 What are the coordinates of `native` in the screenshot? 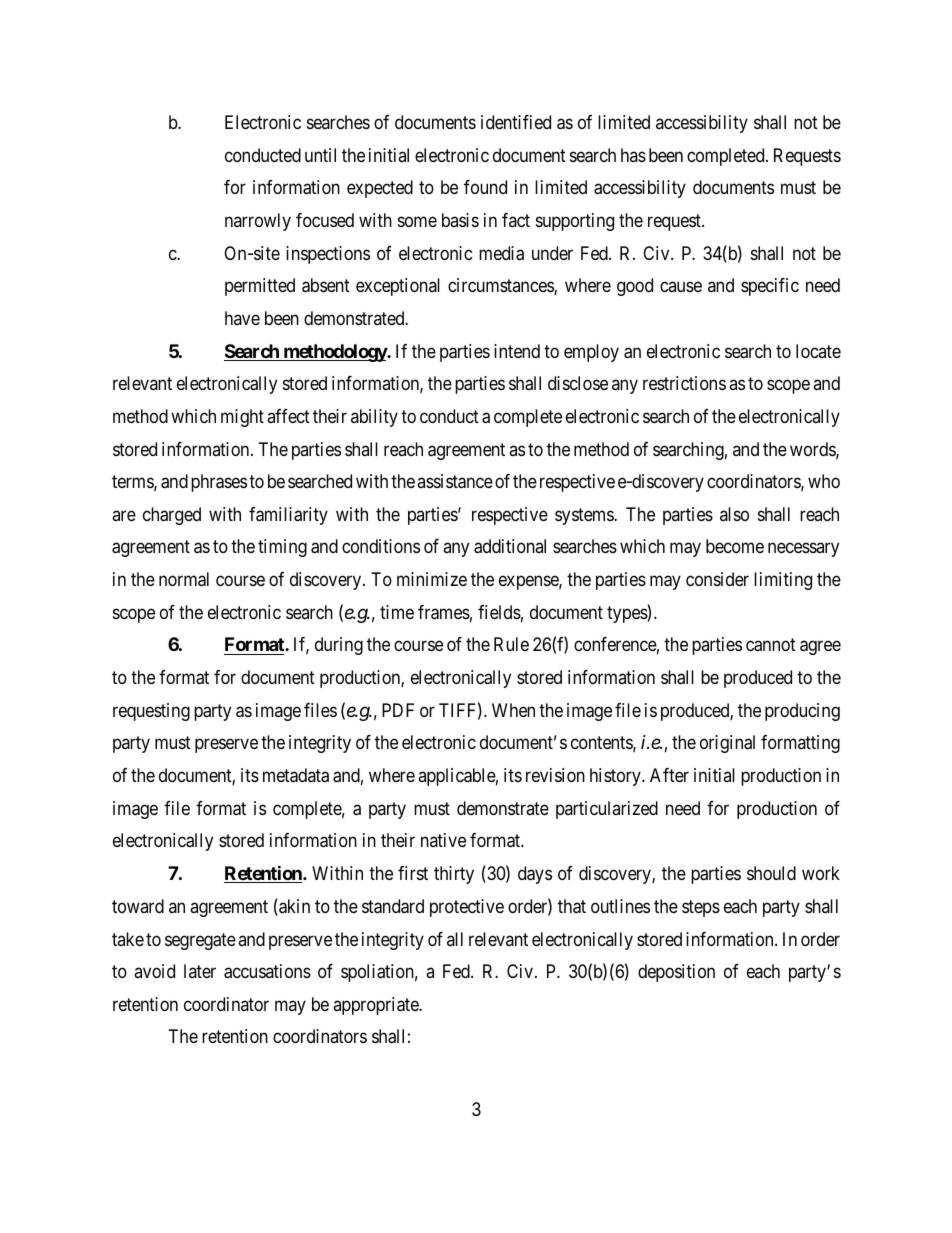 It's located at (443, 840).
